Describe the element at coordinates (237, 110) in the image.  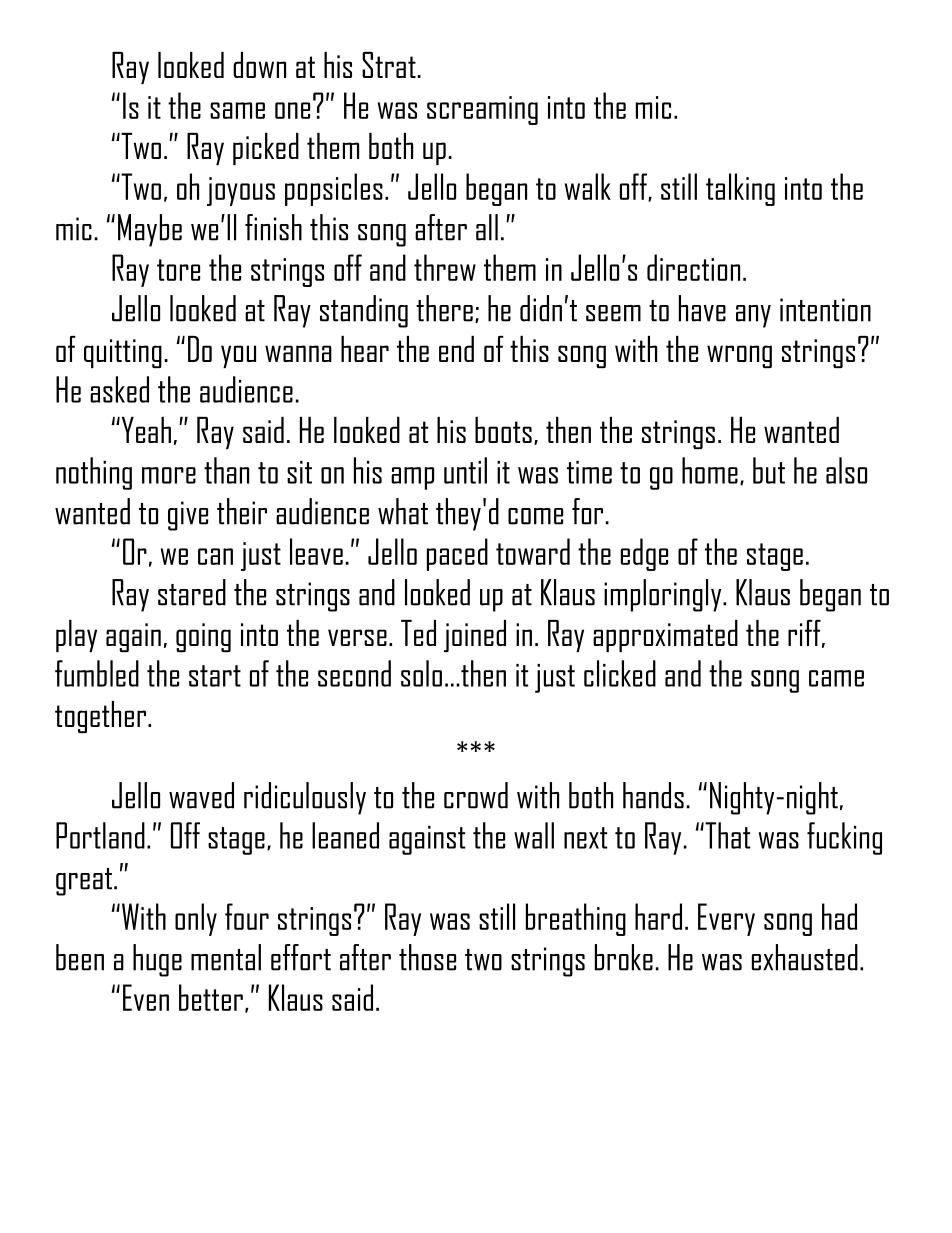
I see `same` at that location.
